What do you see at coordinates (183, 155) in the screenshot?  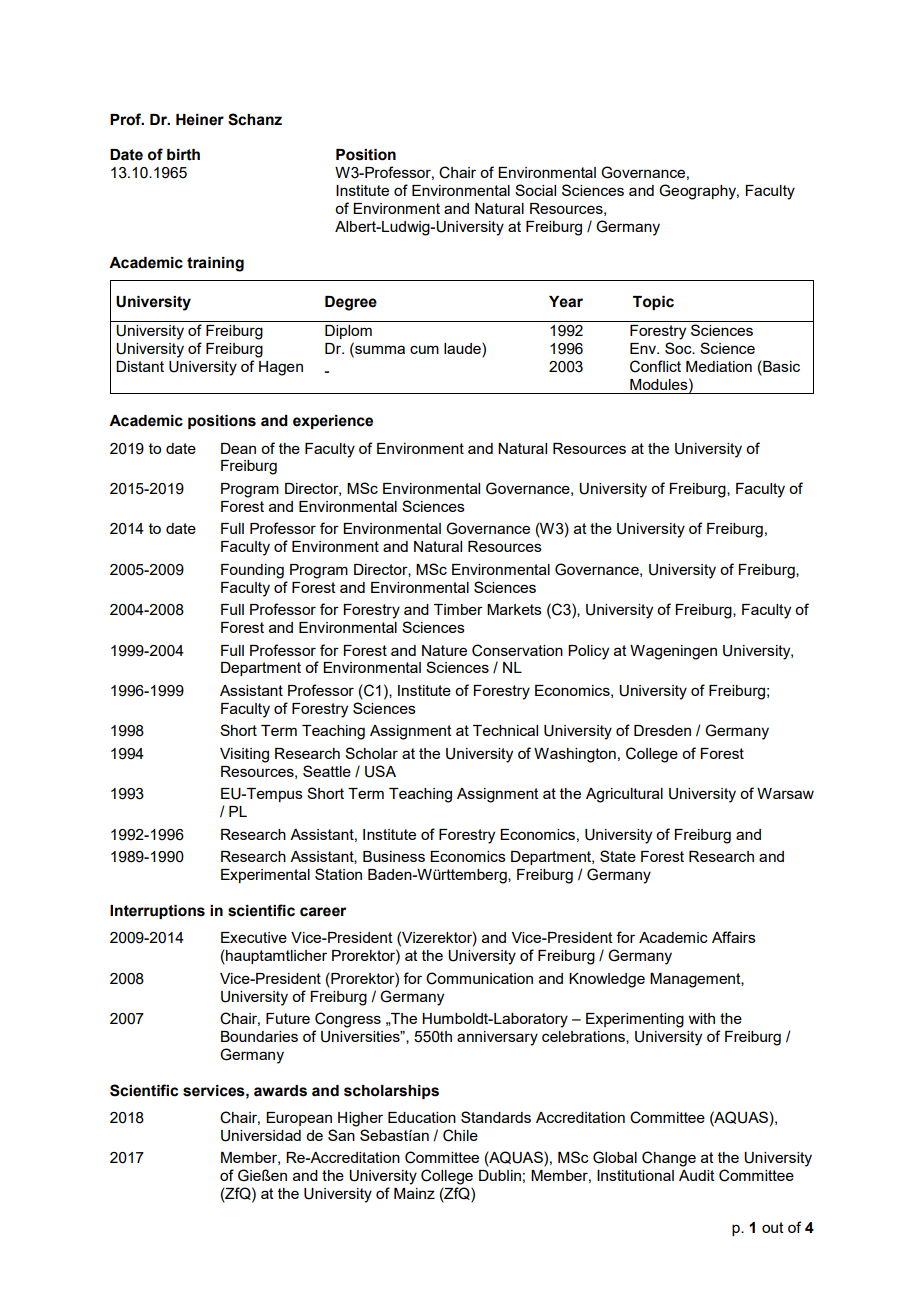 I see `birth` at bounding box center [183, 155].
